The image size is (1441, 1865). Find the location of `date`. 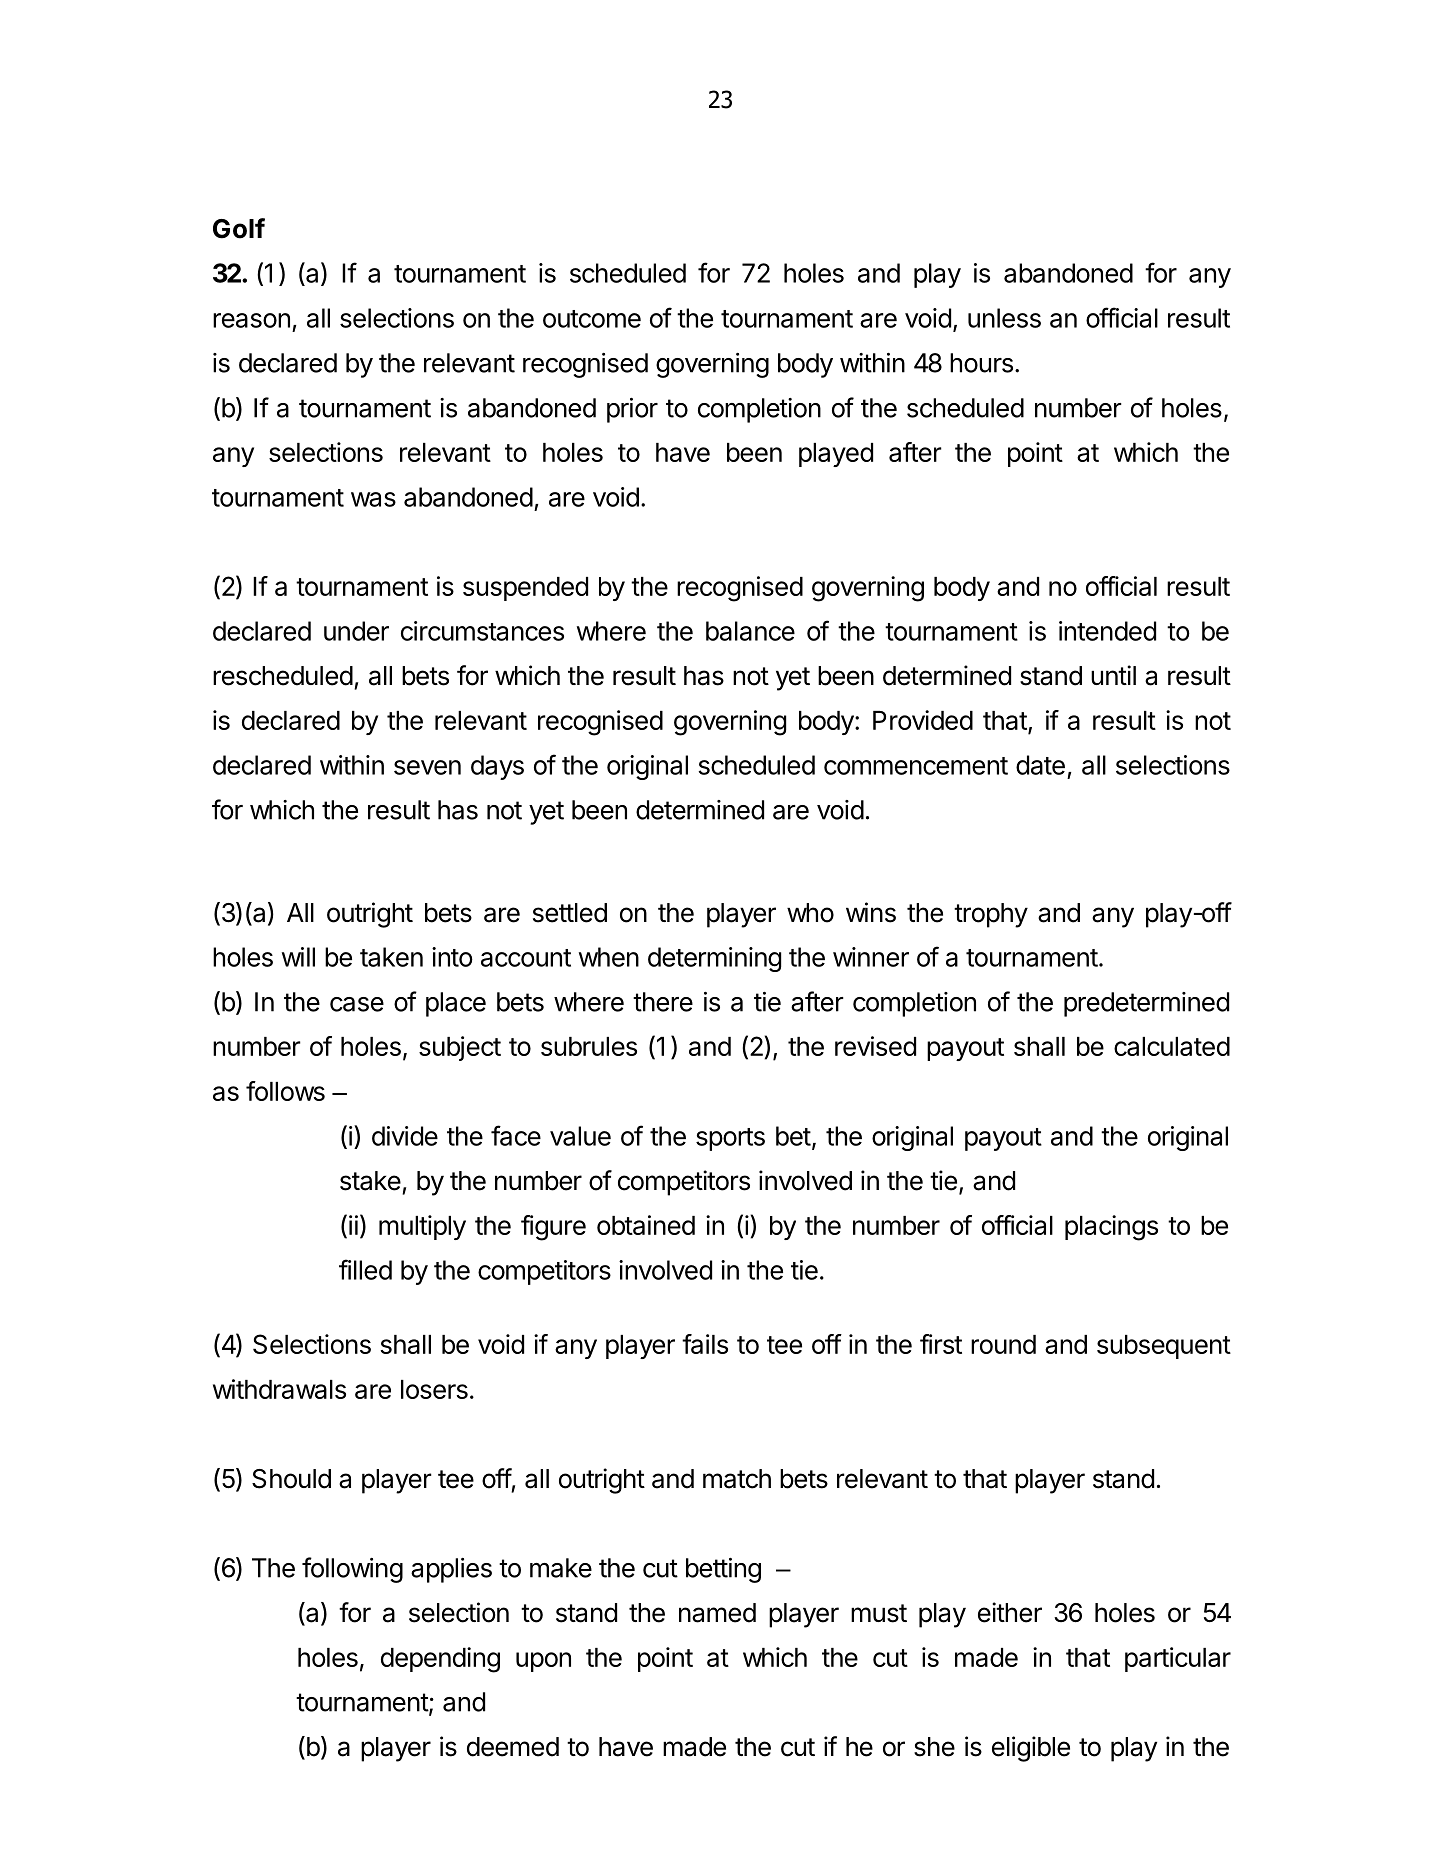

date is located at coordinates (1040, 765).
